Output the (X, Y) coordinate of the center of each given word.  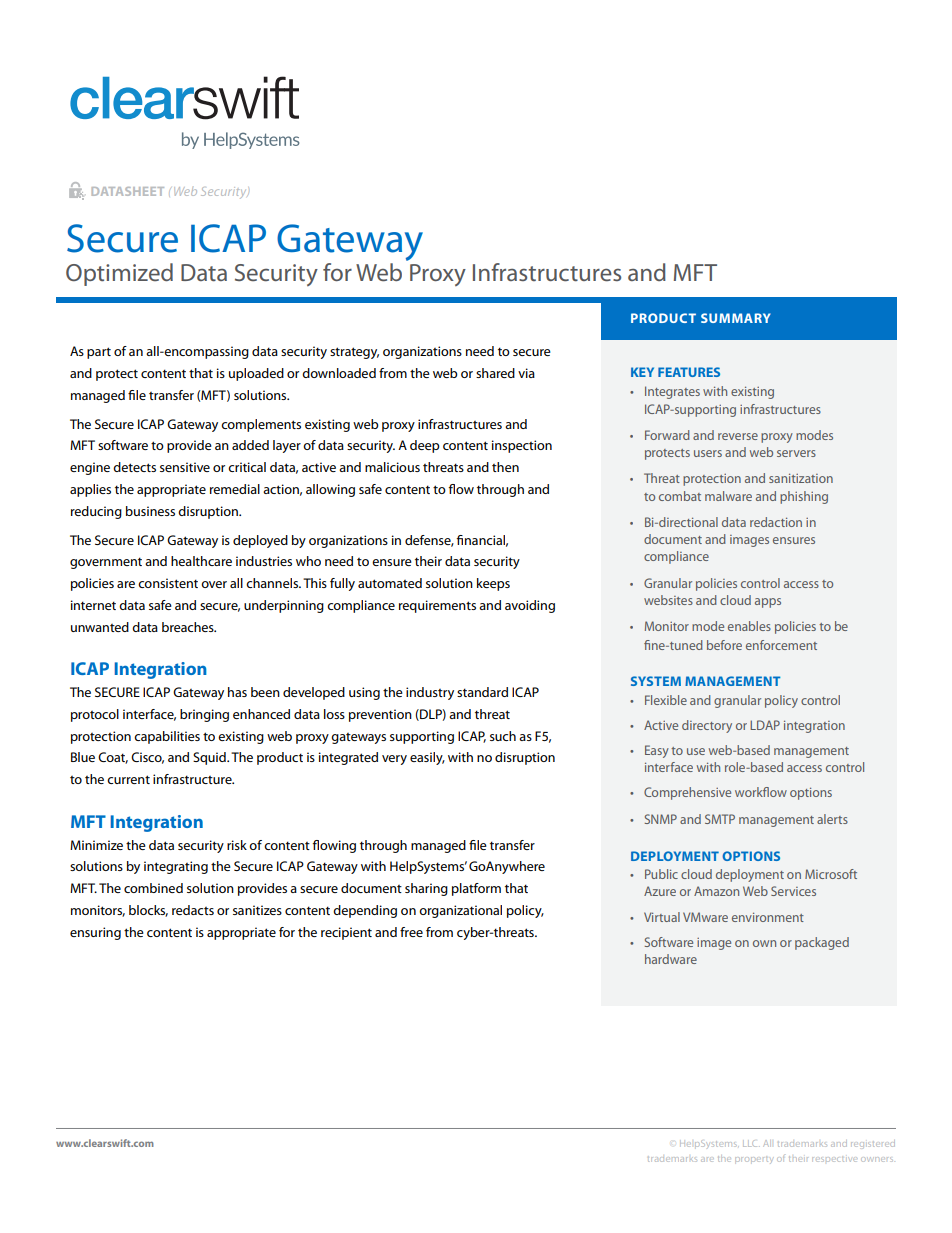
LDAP (765, 725)
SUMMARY (736, 318)
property (753, 1160)
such (503, 736)
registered (873, 1144)
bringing (204, 715)
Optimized (119, 274)
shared (495, 373)
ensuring (95, 933)
